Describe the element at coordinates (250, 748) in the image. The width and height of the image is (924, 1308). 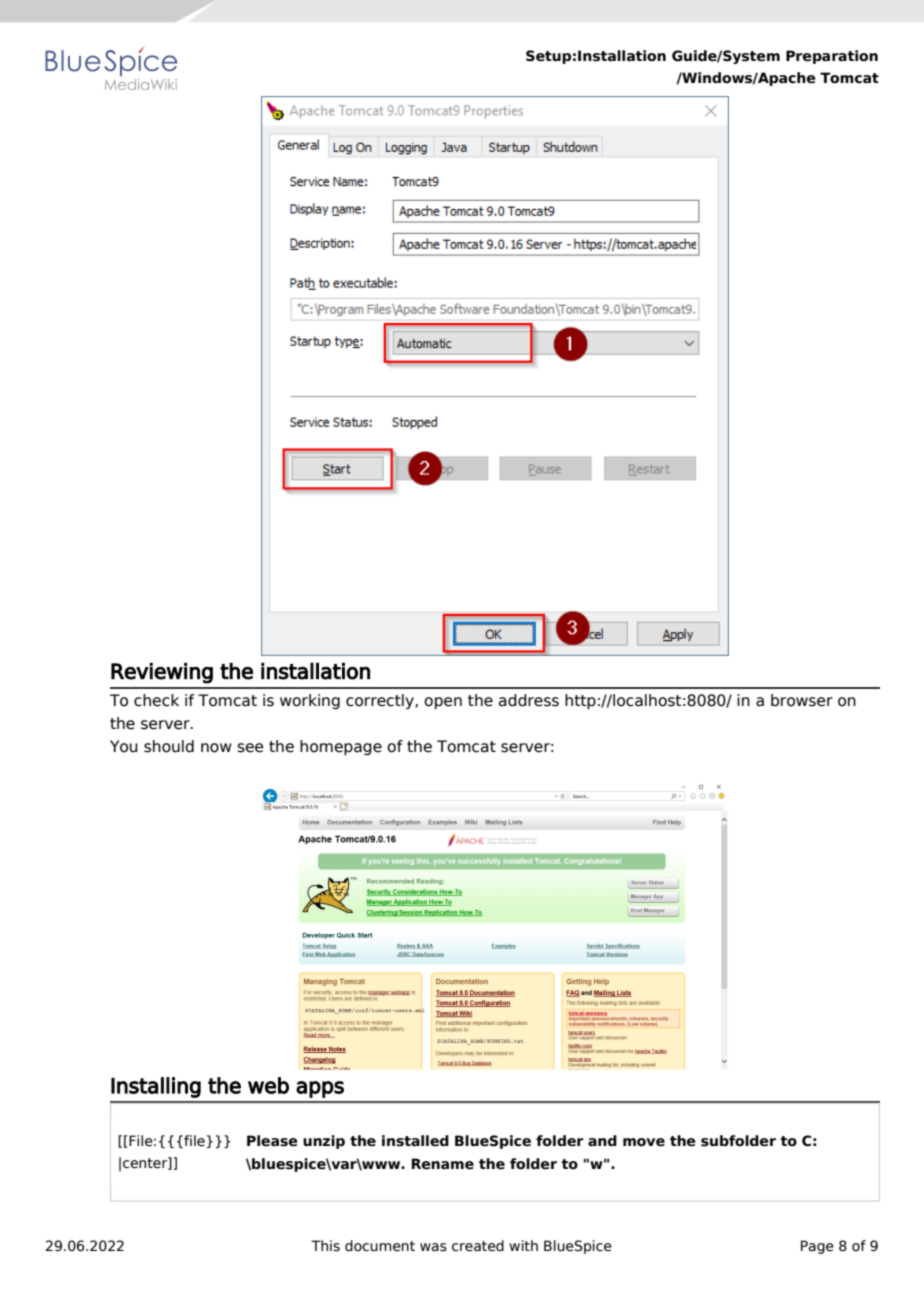
I see `see` at that location.
